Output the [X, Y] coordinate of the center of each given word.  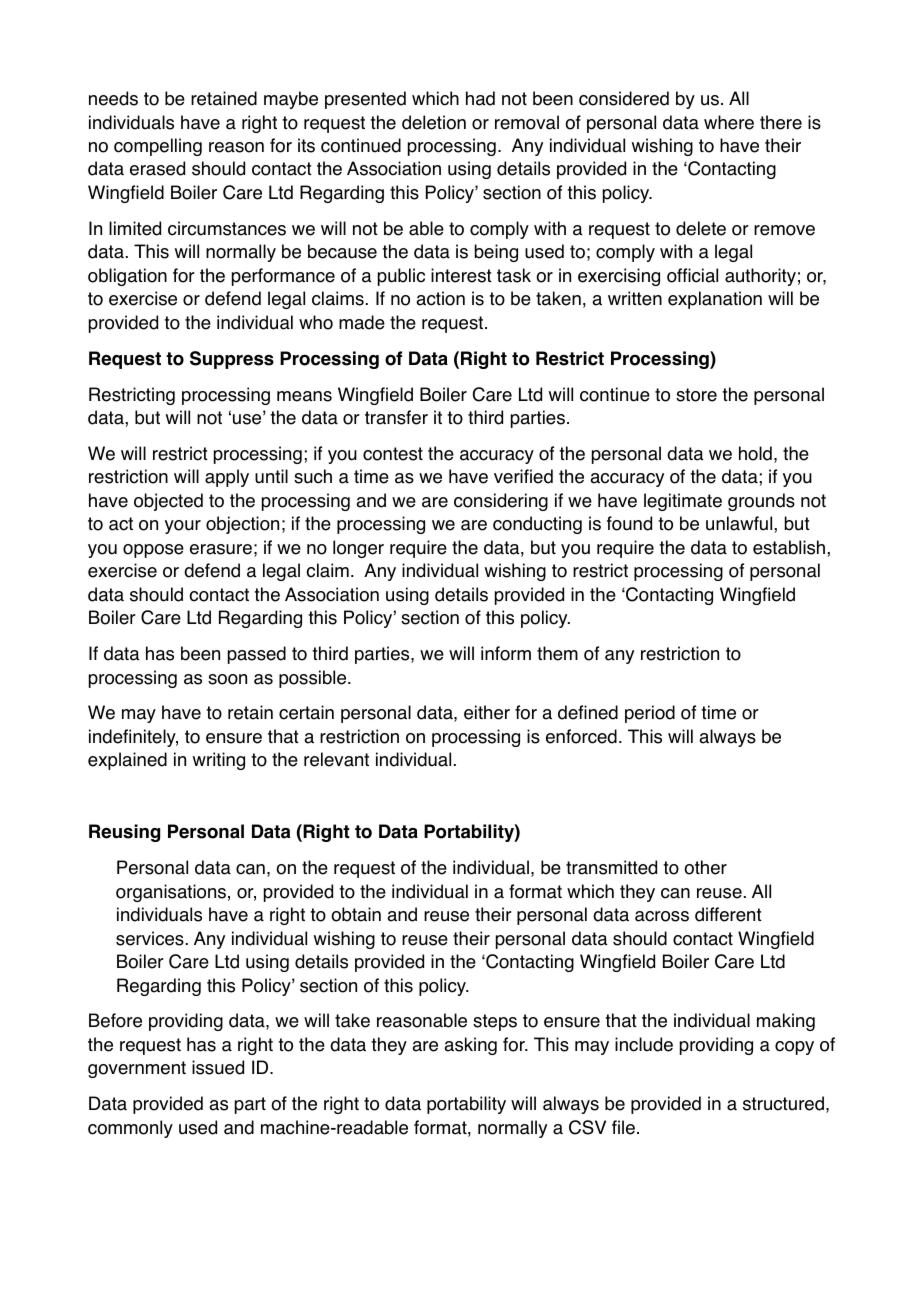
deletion [434, 122]
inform [506, 653]
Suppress [232, 360]
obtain [356, 914]
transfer [396, 417]
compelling [158, 147]
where [729, 122]
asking [470, 1046]
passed [257, 655]
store [696, 395]
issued [218, 1067]
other [705, 867]
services [150, 938]
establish [790, 547]
